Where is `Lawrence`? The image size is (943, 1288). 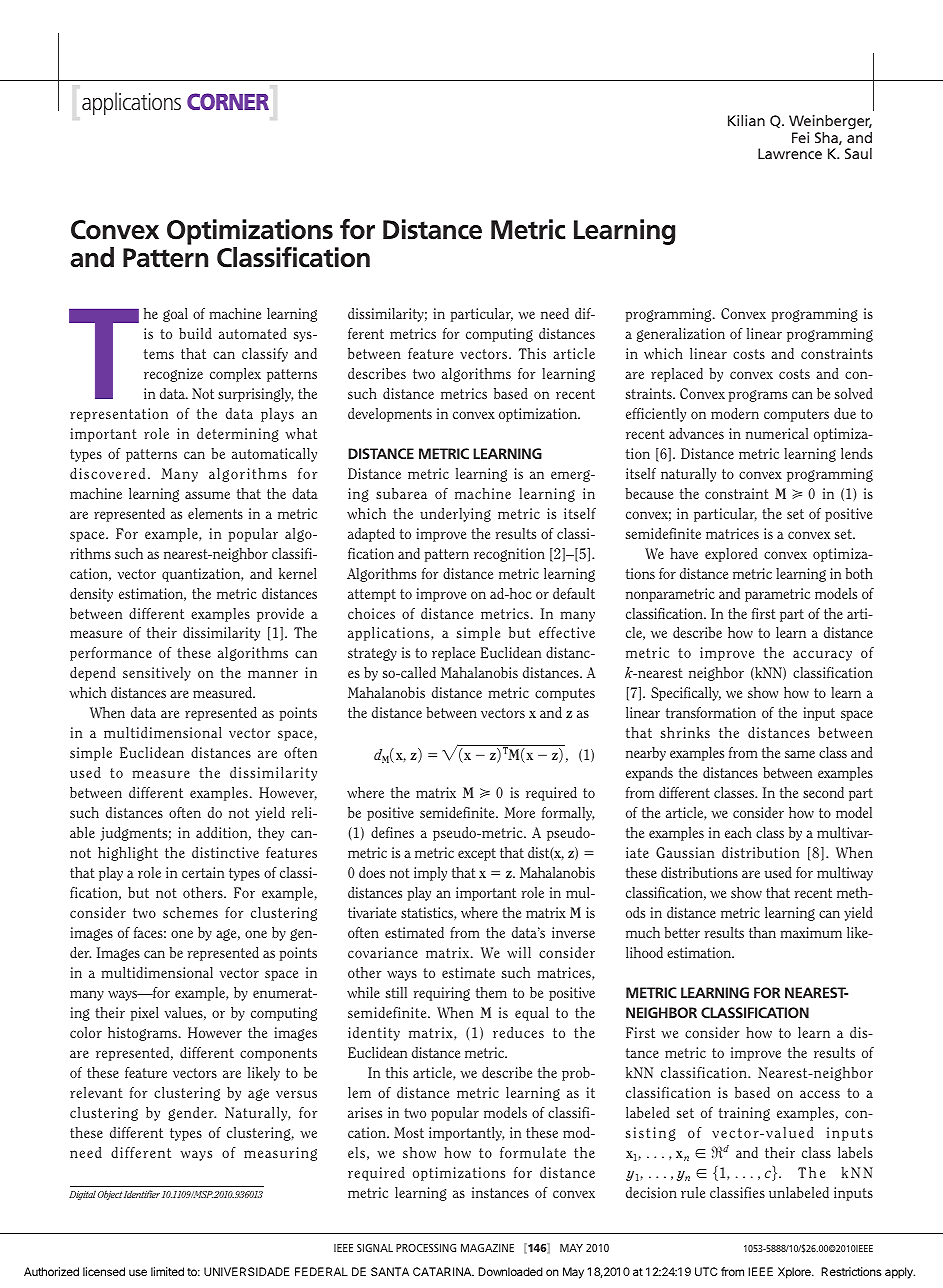 Lawrence is located at coordinates (790, 153).
